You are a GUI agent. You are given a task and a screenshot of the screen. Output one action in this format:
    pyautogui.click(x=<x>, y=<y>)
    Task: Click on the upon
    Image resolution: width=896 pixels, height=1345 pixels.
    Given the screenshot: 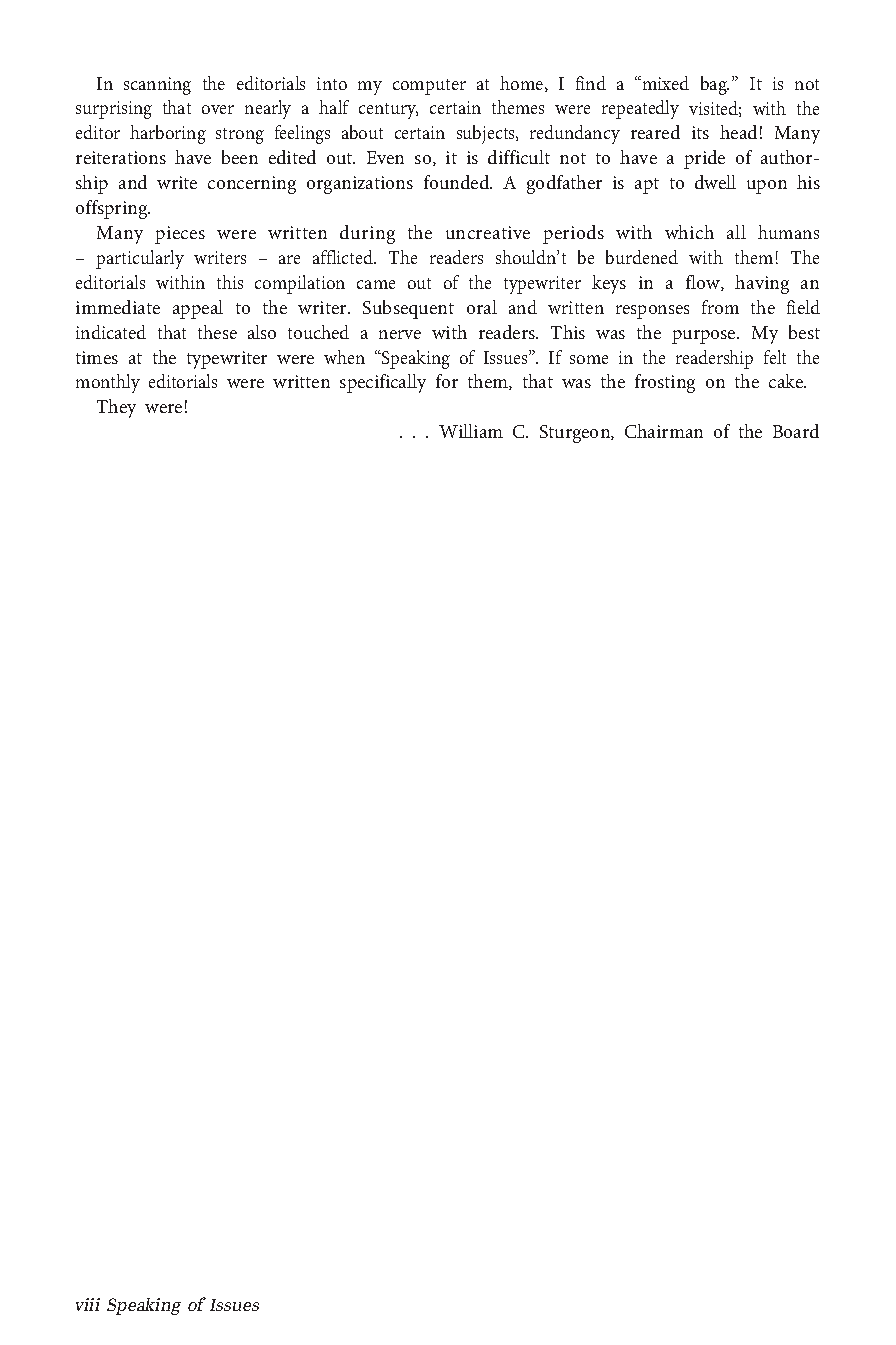 What is the action you would take?
    pyautogui.click(x=767, y=187)
